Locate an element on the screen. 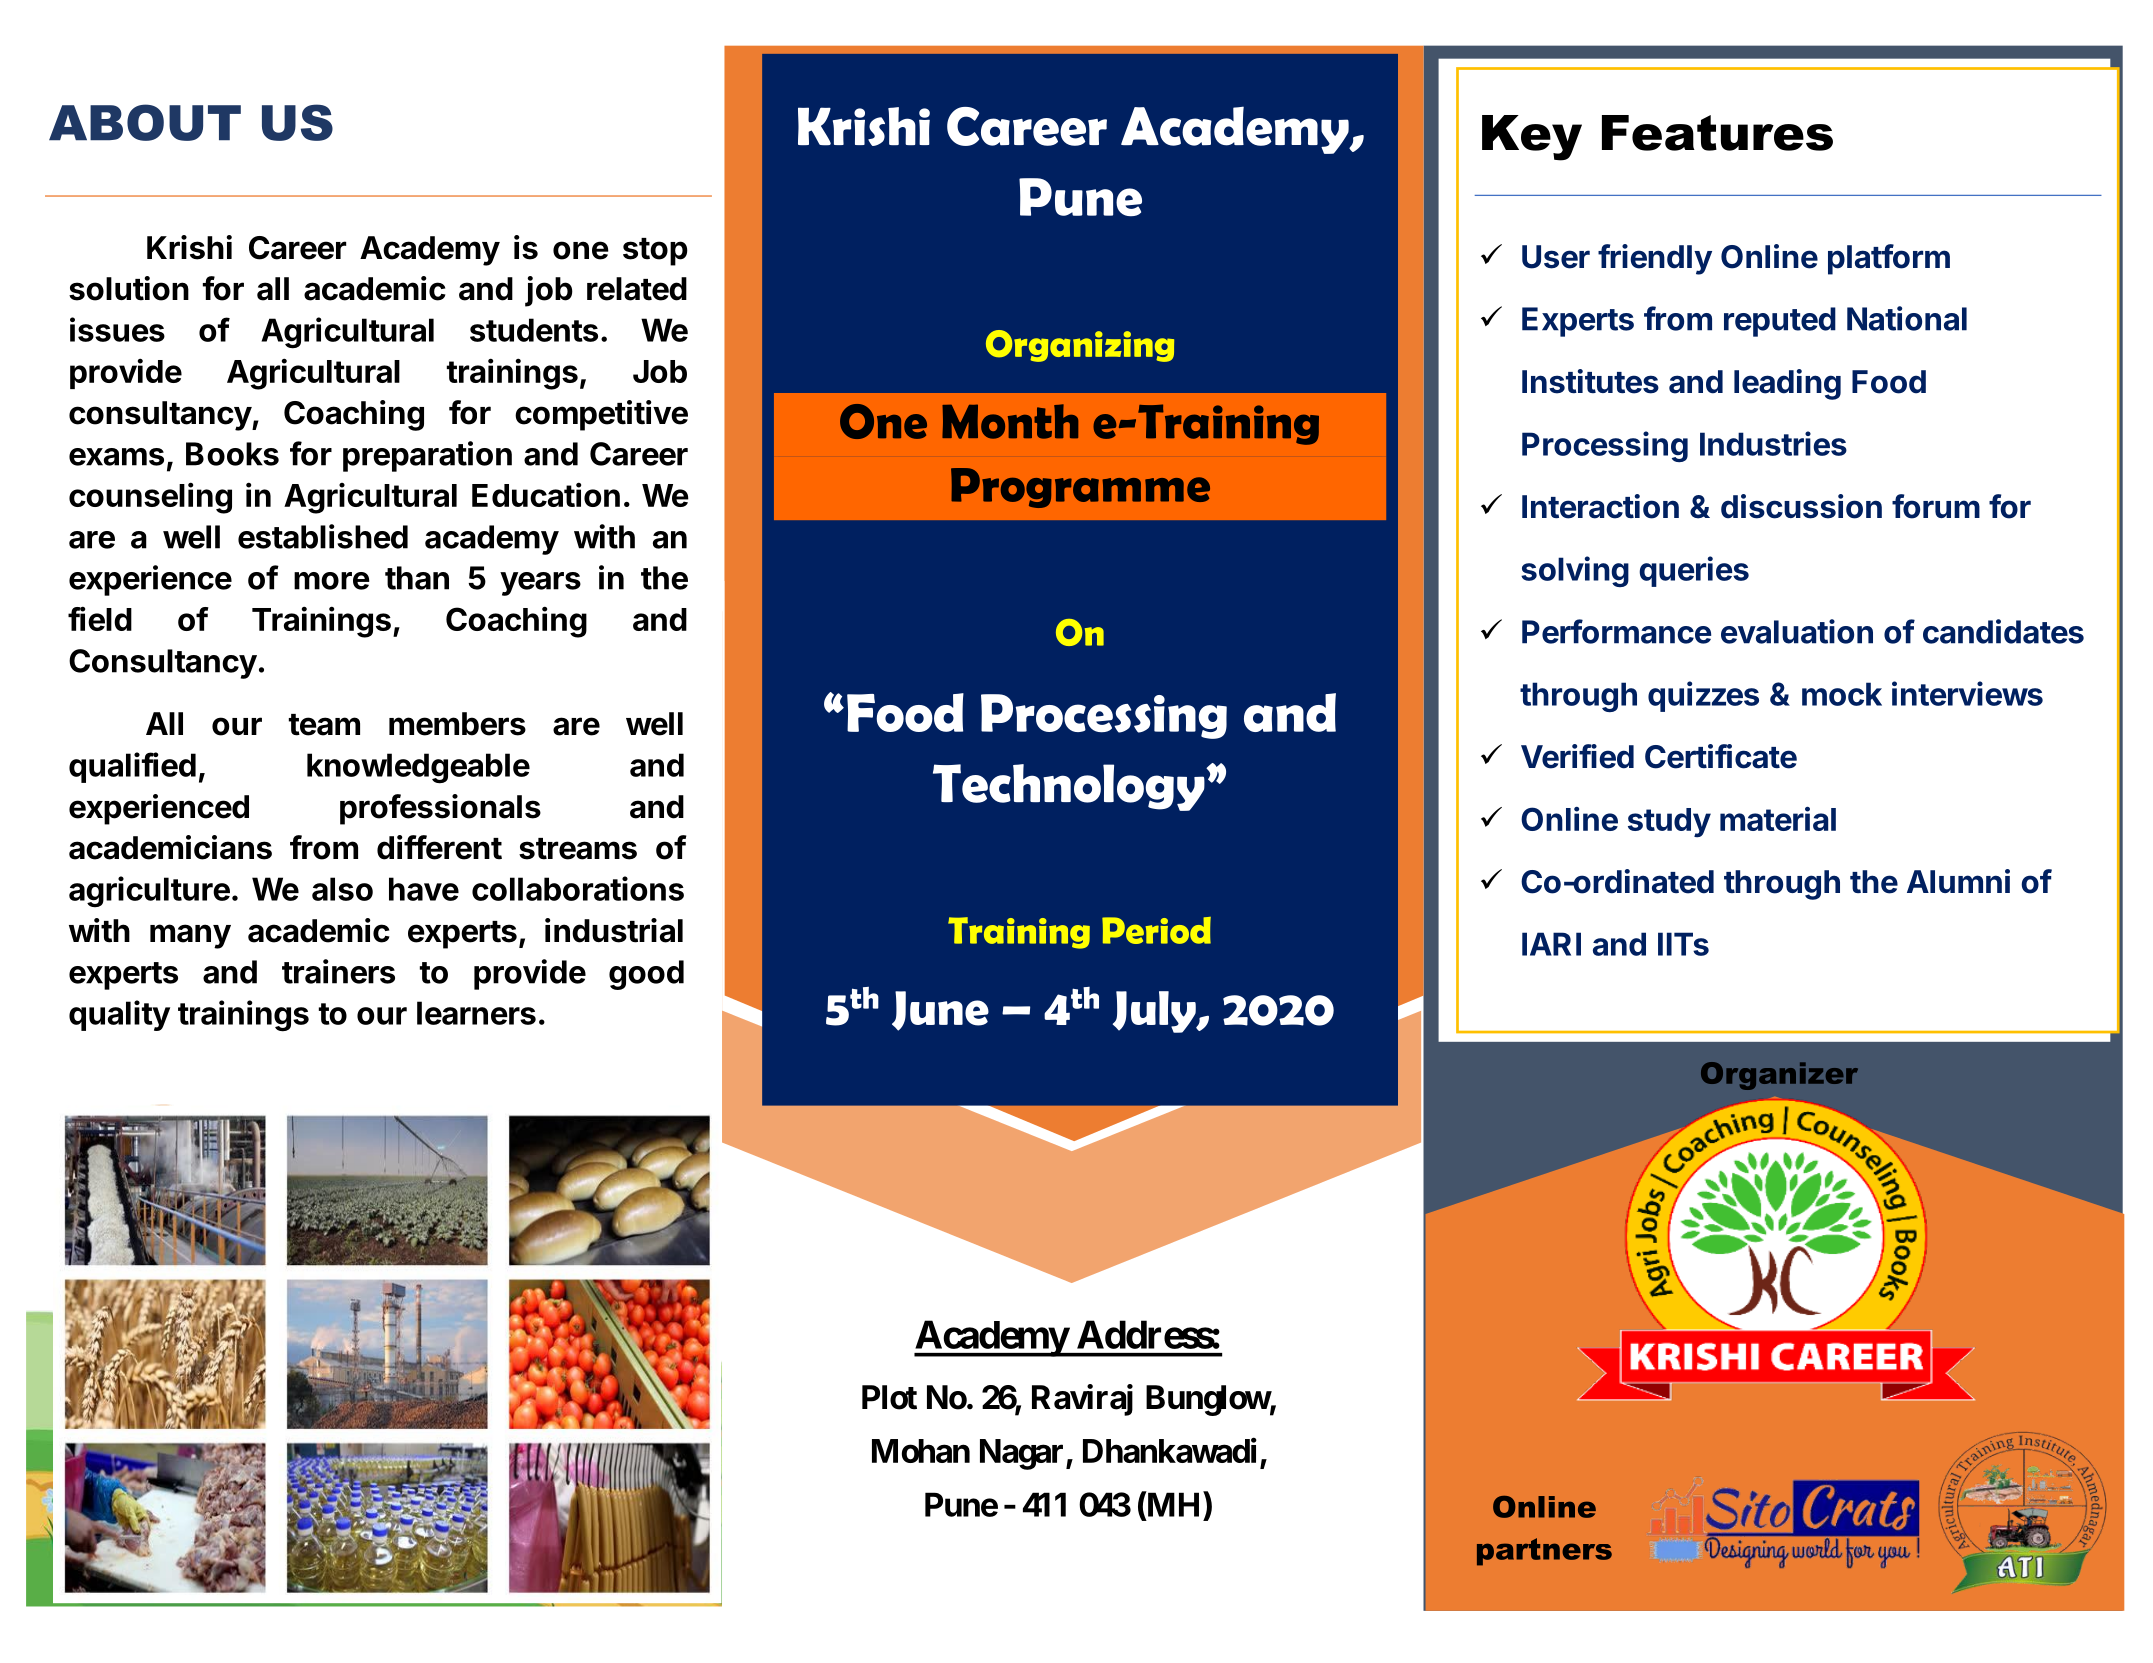 The width and height of the screenshot is (2153, 1663). July is located at coordinates (1155, 1012).
